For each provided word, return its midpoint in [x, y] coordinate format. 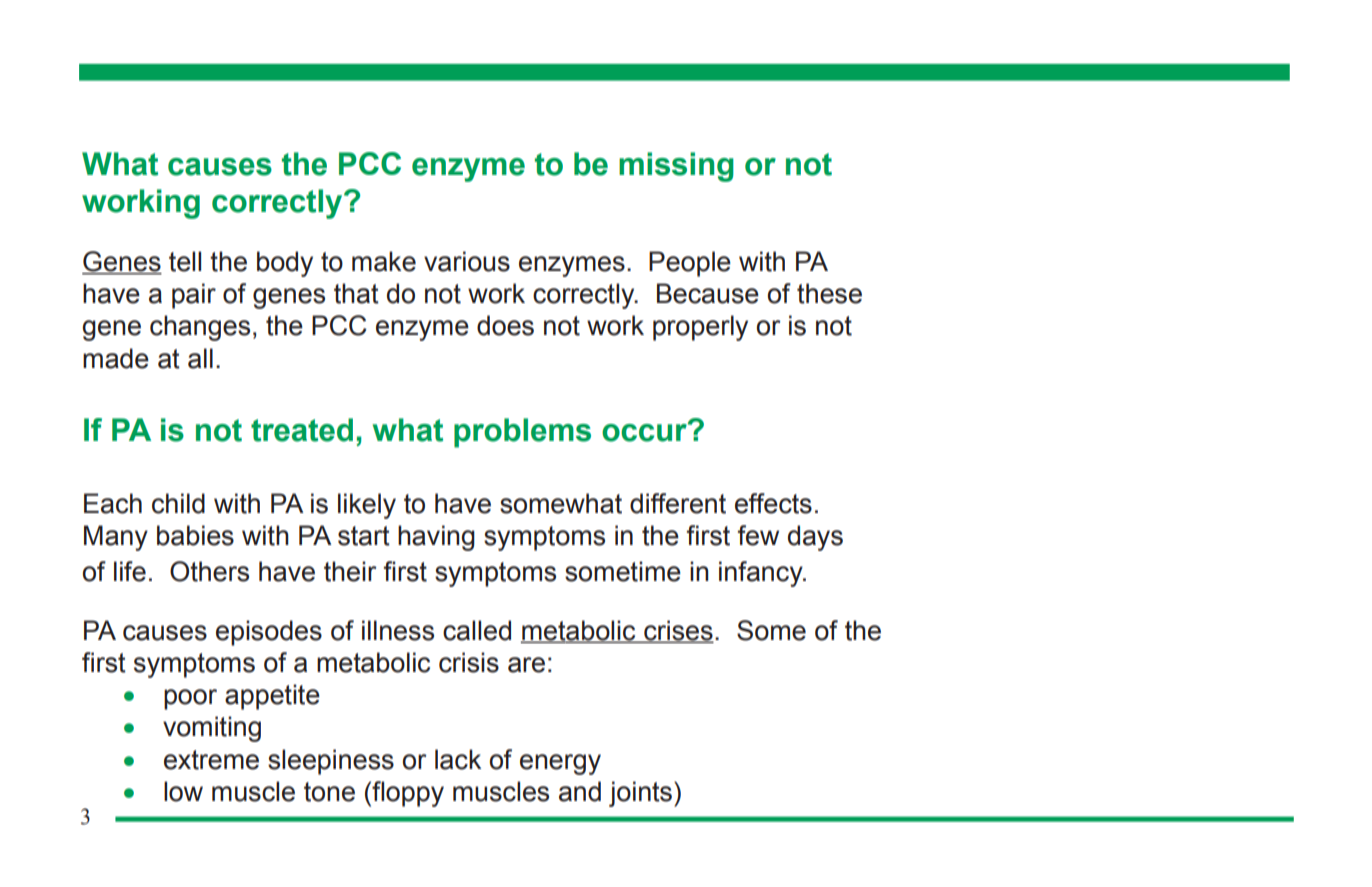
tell [185, 261]
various [467, 261]
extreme [211, 760]
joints [640, 794]
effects [773, 503]
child [178, 503]
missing [676, 167]
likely [367, 506]
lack [458, 759]
